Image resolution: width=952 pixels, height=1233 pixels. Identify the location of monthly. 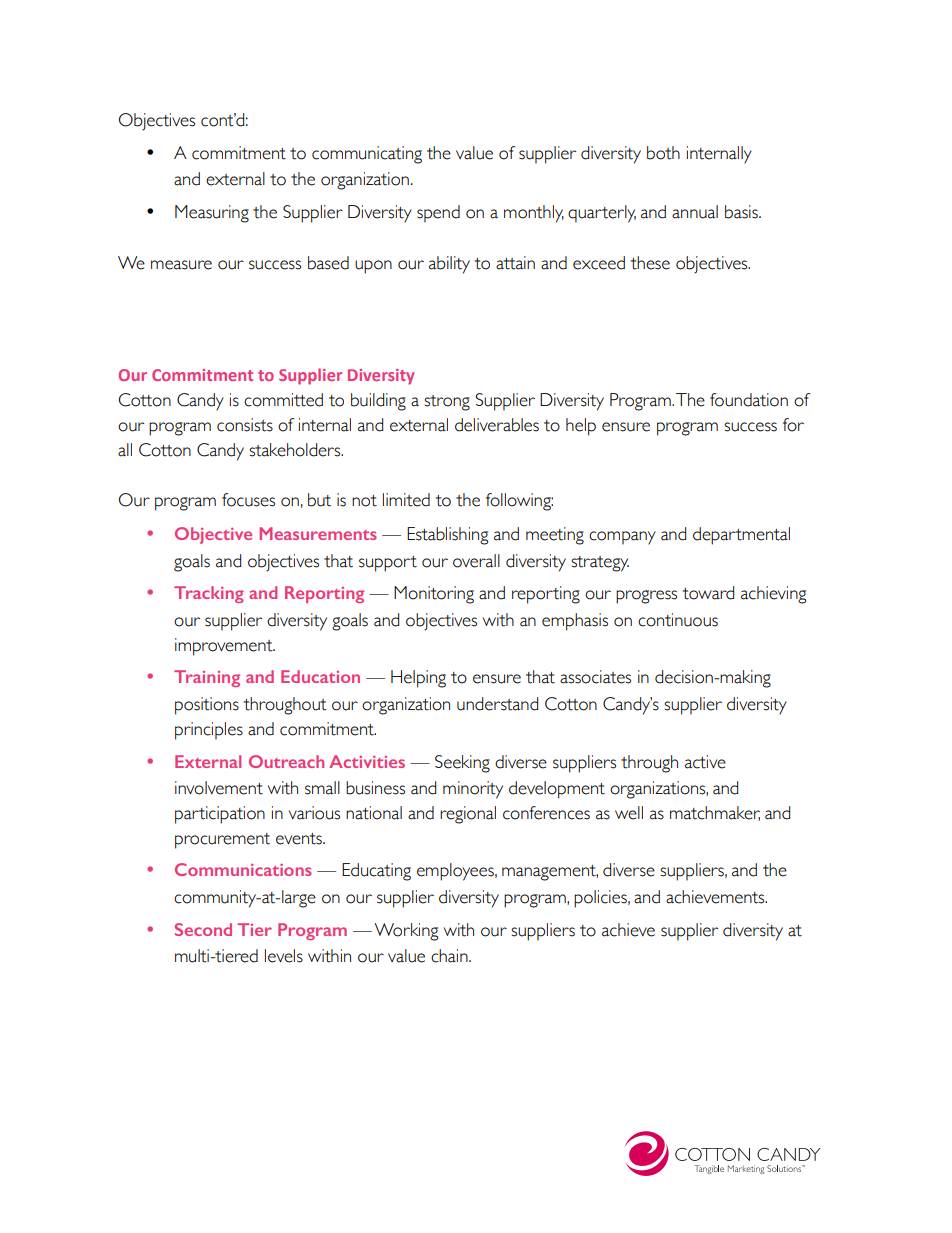
(534, 214).
